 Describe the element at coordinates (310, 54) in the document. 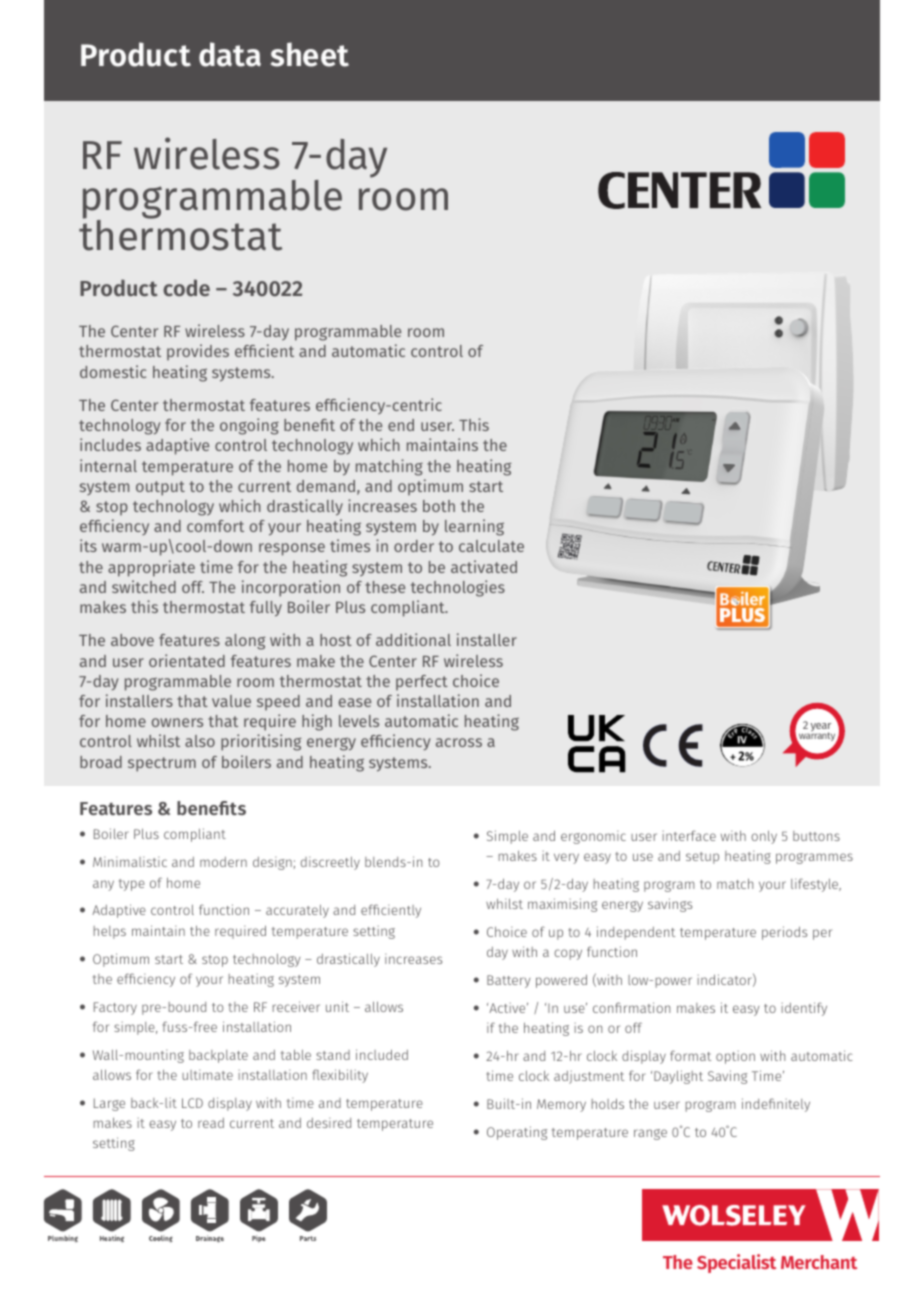

I see `sheet` at that location.
